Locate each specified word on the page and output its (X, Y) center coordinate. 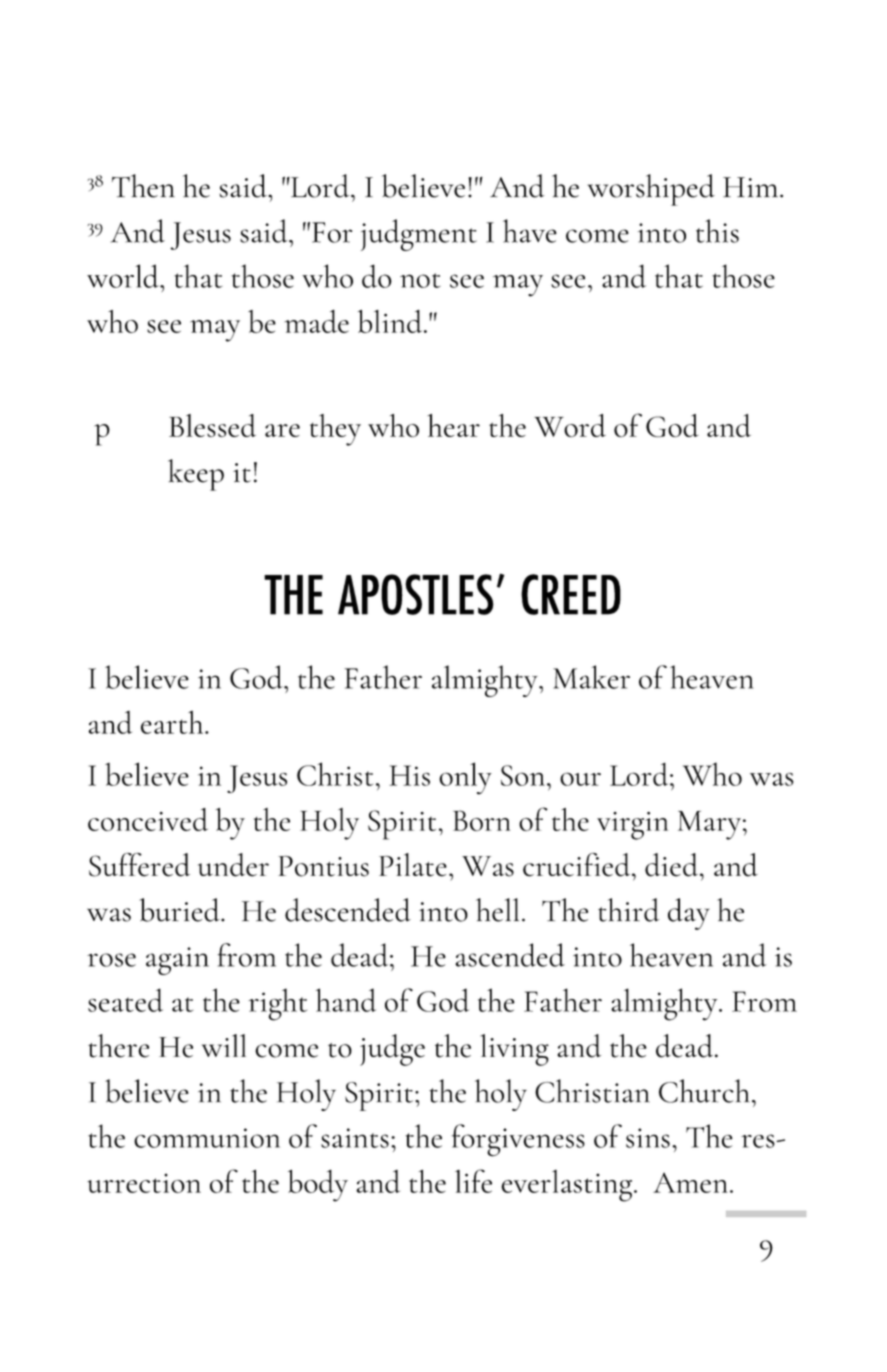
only (465, 778)
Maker (591, 677)
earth (173, 722)
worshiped (651, 190)
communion (207, 1138)
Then (143, 186)
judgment (419, 235)
